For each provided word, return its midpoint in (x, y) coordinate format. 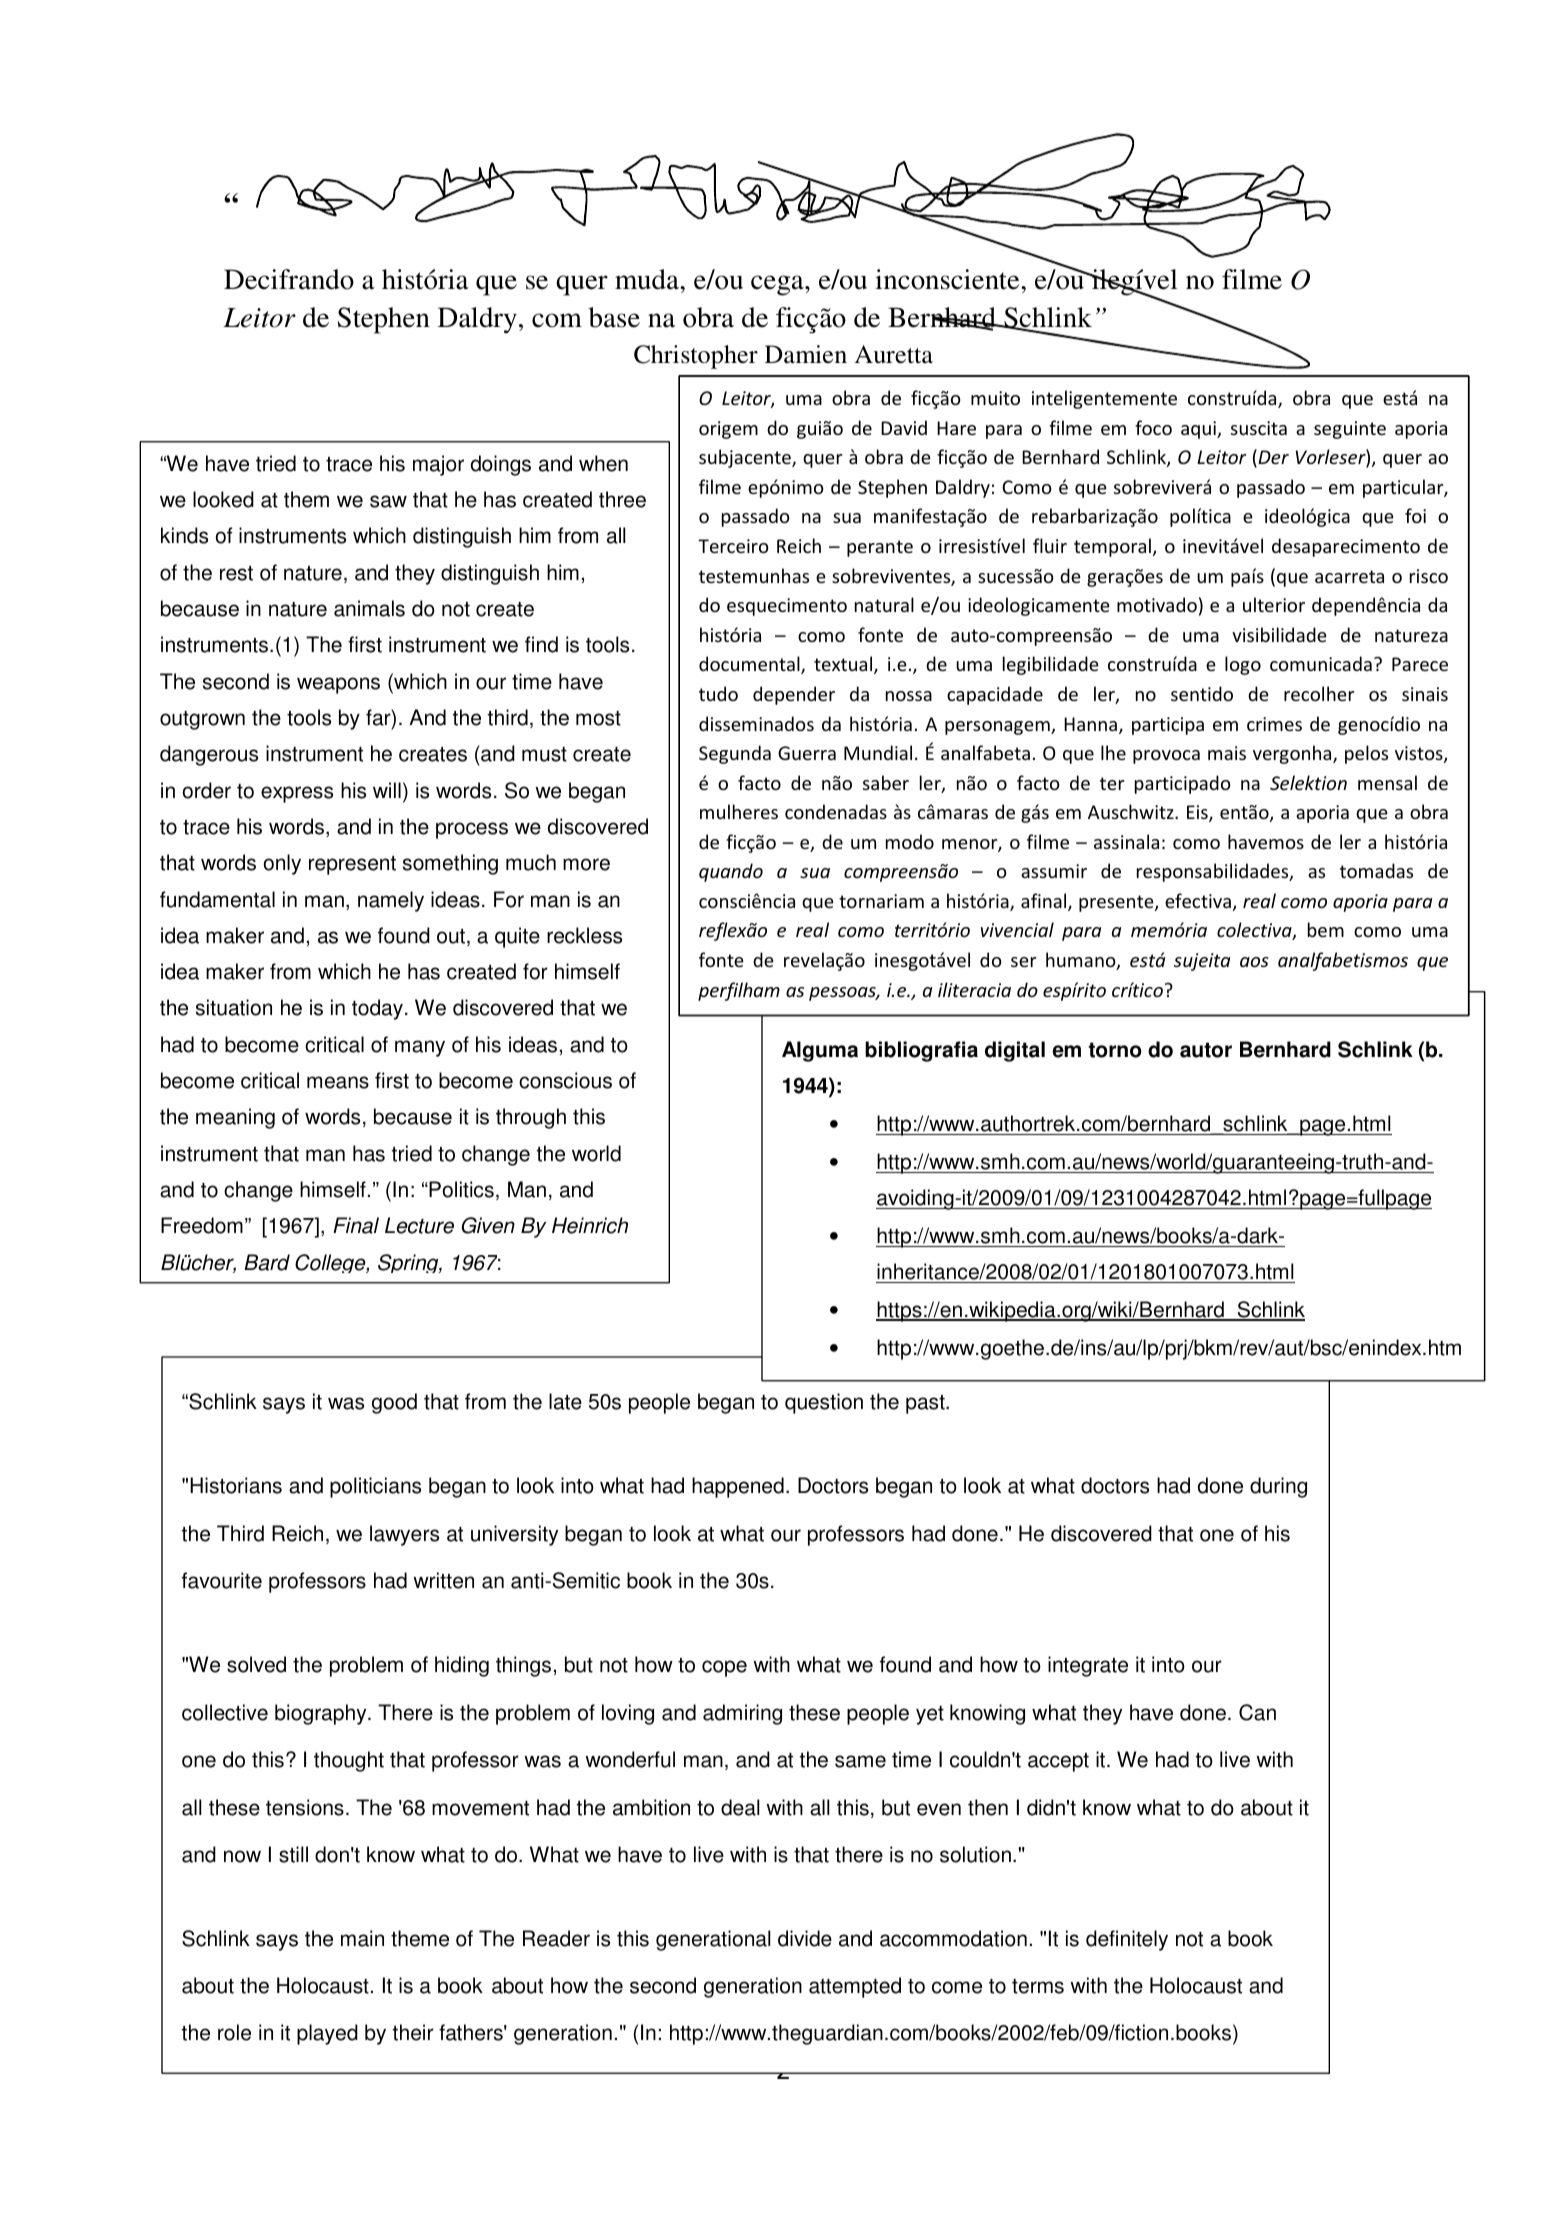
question (824, 1403)
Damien (806, 354)
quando (731, 872)
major (438, 465)
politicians (375, 1487)
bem (1326, 929)
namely (391, 901)
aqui (1199, 430)
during (1278, 1487)
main (362, 1938)
